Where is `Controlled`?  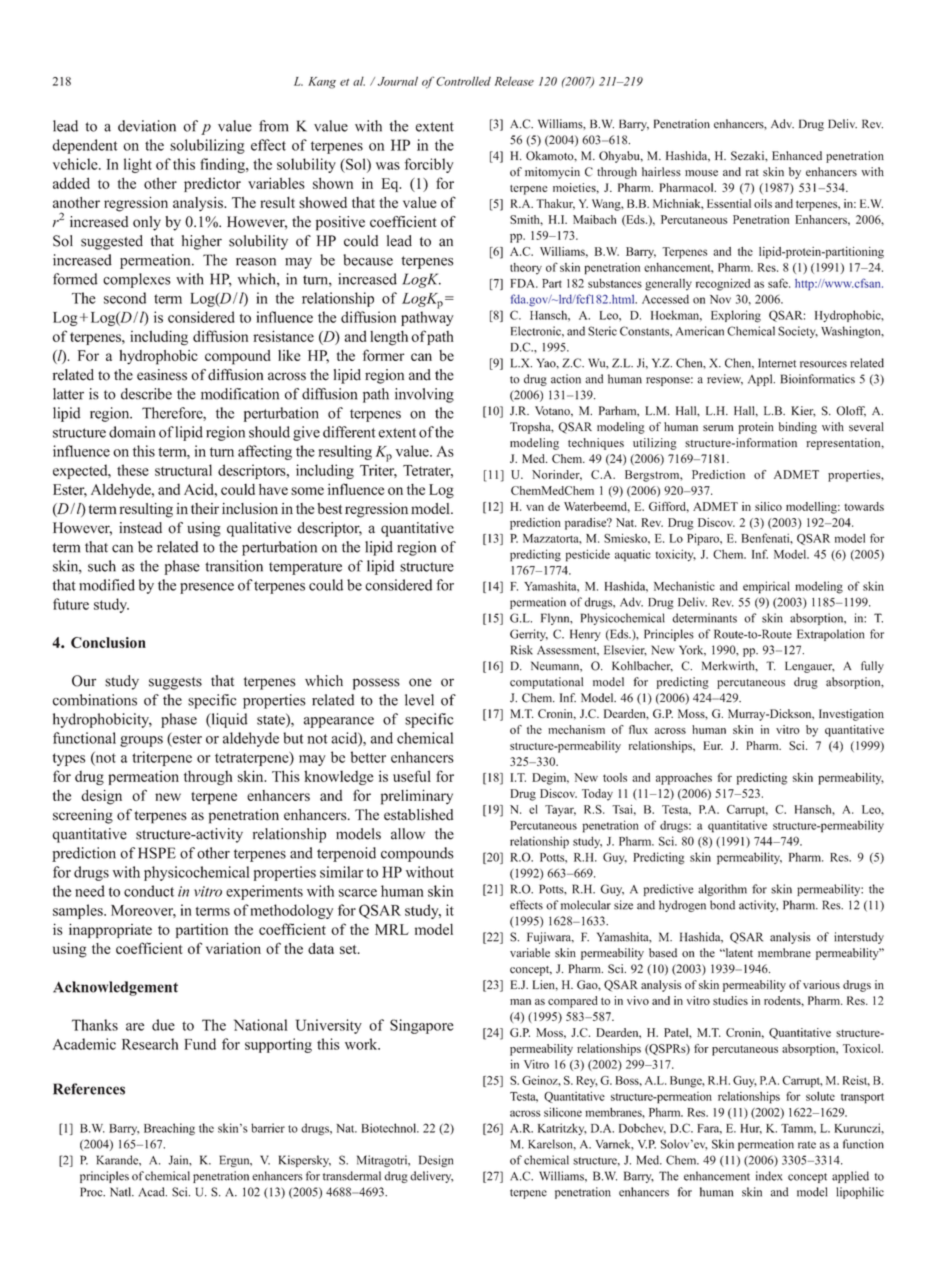
Controlled is located at coordinates (463, 81).
